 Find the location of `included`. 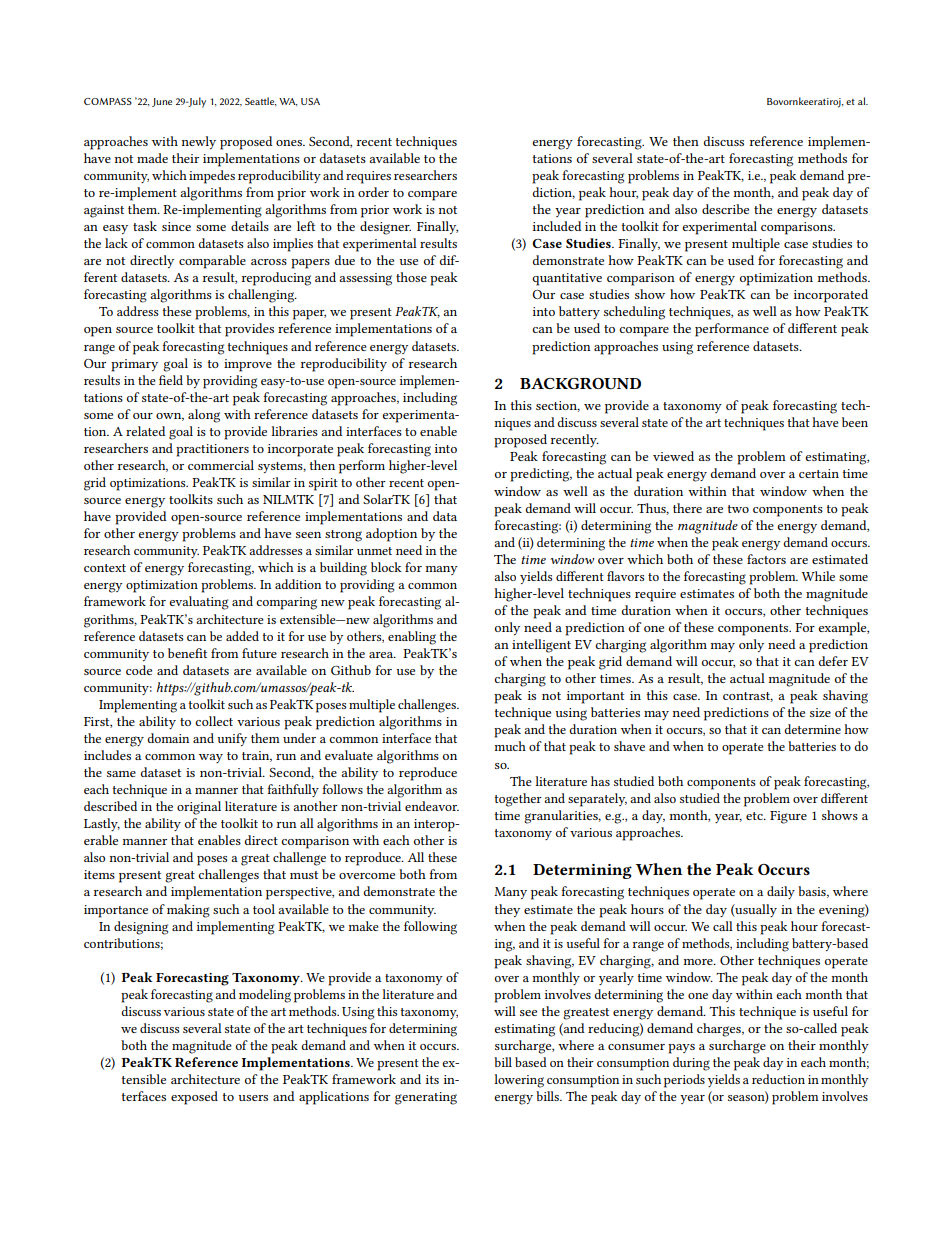

included is located at coordinates (557, 226).
